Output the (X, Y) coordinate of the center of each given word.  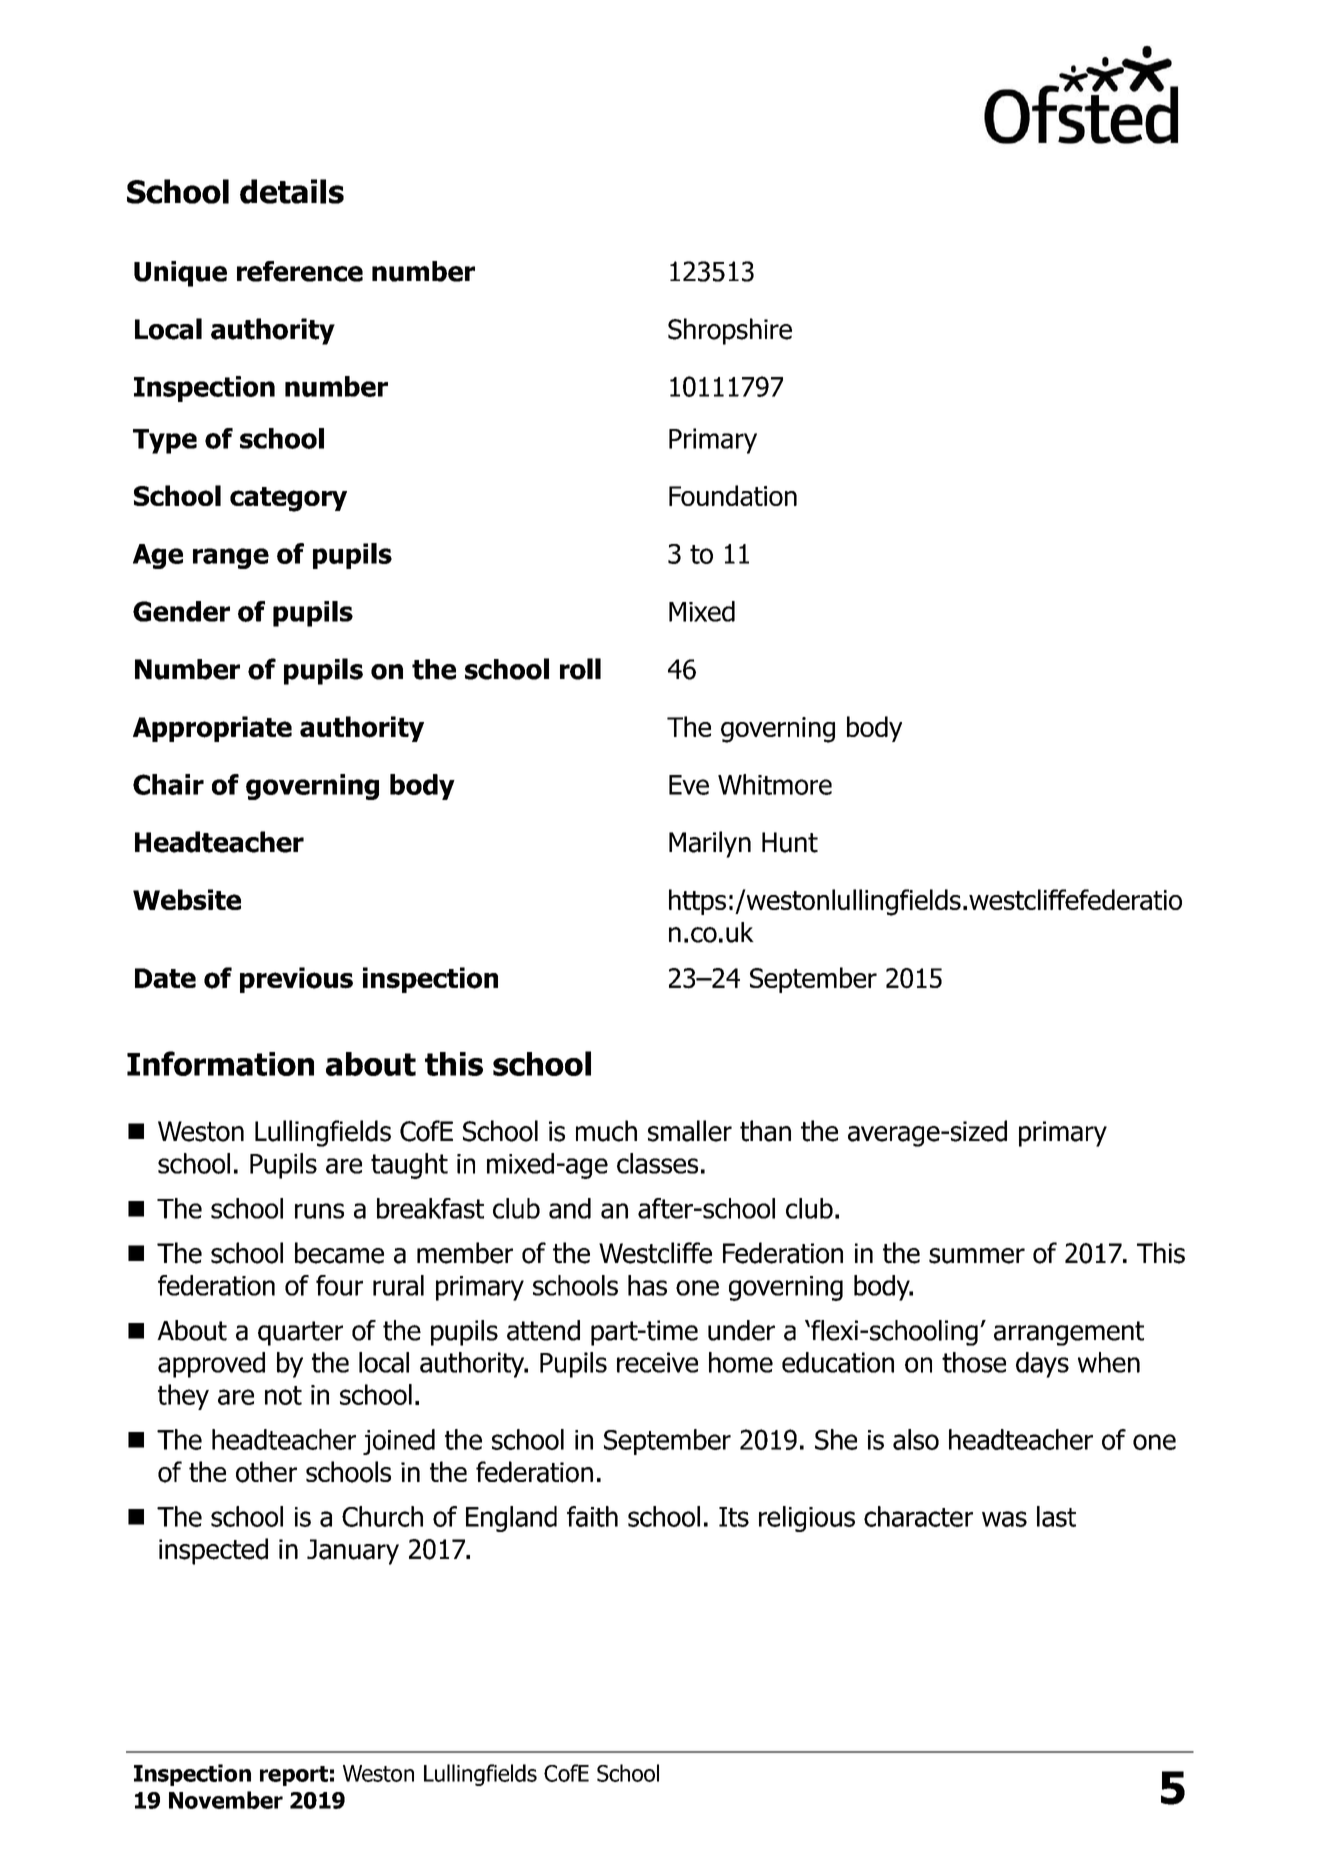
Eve (689, 785)
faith (592, 1516)
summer (977, 1256)
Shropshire (730, 331)
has (647, 1285)
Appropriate (212, 729)
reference (300, 271)
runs (319, 1211)
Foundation (733, 495)
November (226, 1800)
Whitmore (775, 784)
